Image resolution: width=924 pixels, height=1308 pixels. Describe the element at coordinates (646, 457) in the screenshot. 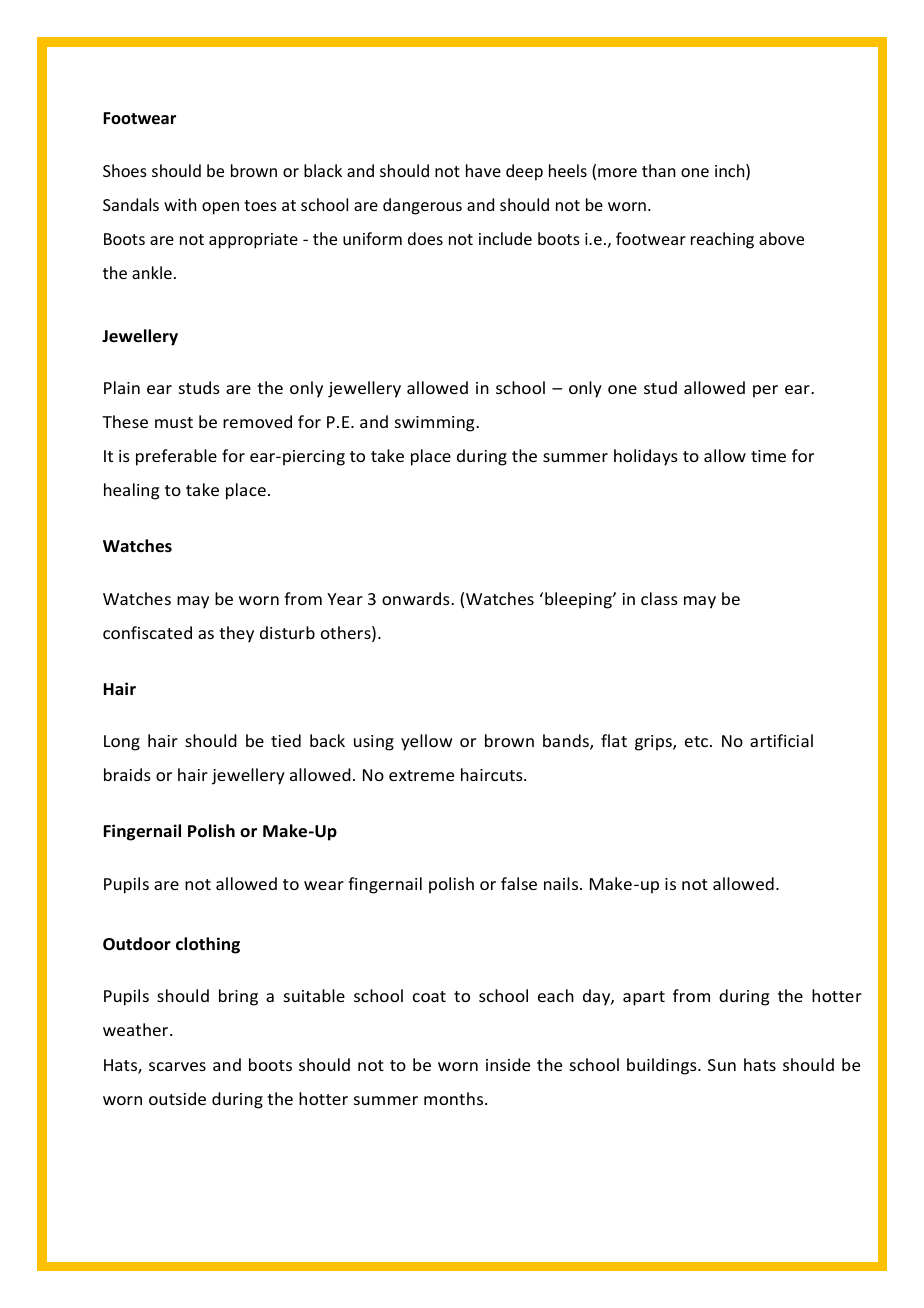

I see `holidays` at that location.
